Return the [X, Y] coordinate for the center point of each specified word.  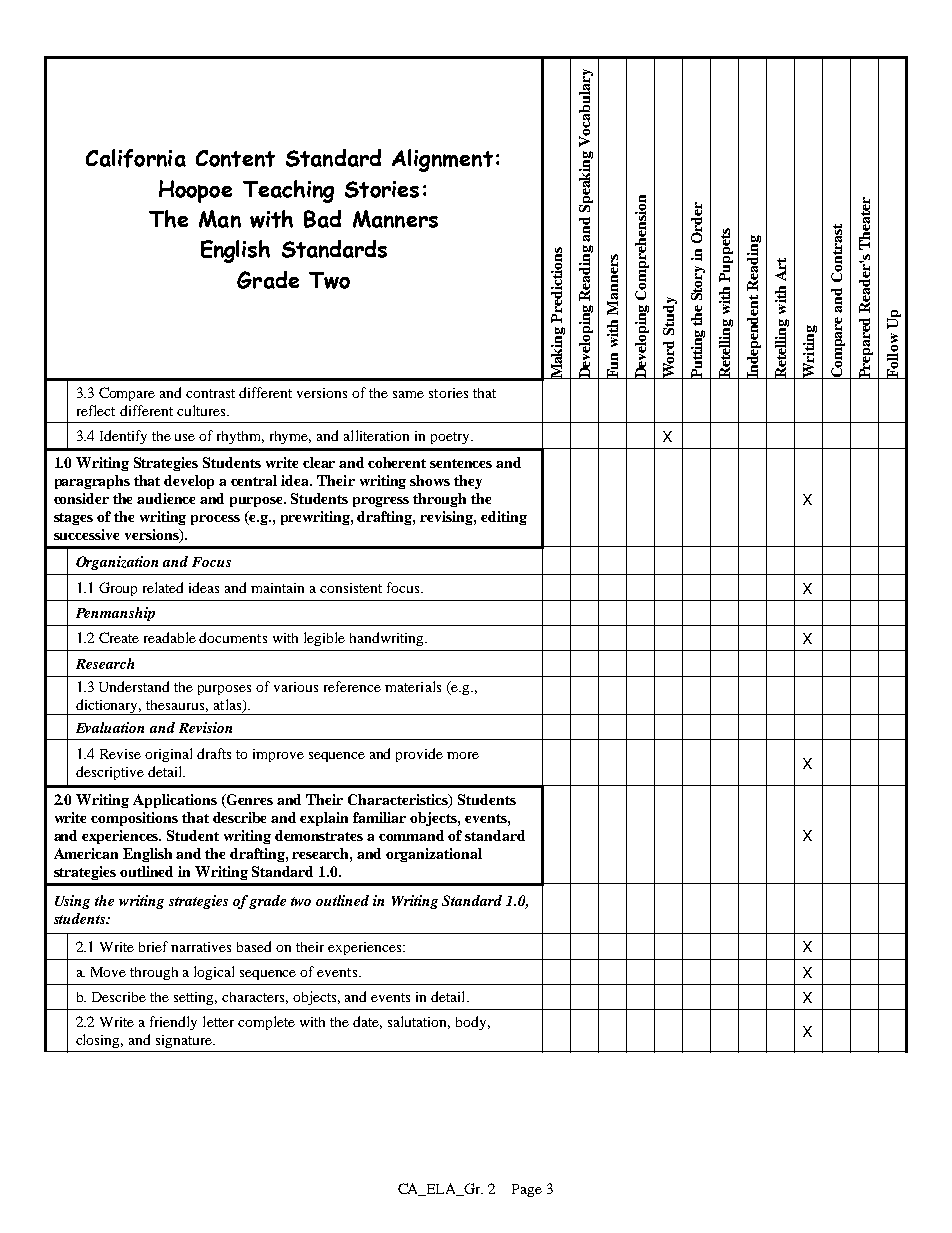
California [136, 158]
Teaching [288, 191]
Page [527, 1190]
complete [266, 1023]
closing [99, 1041]
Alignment [442, 160]
